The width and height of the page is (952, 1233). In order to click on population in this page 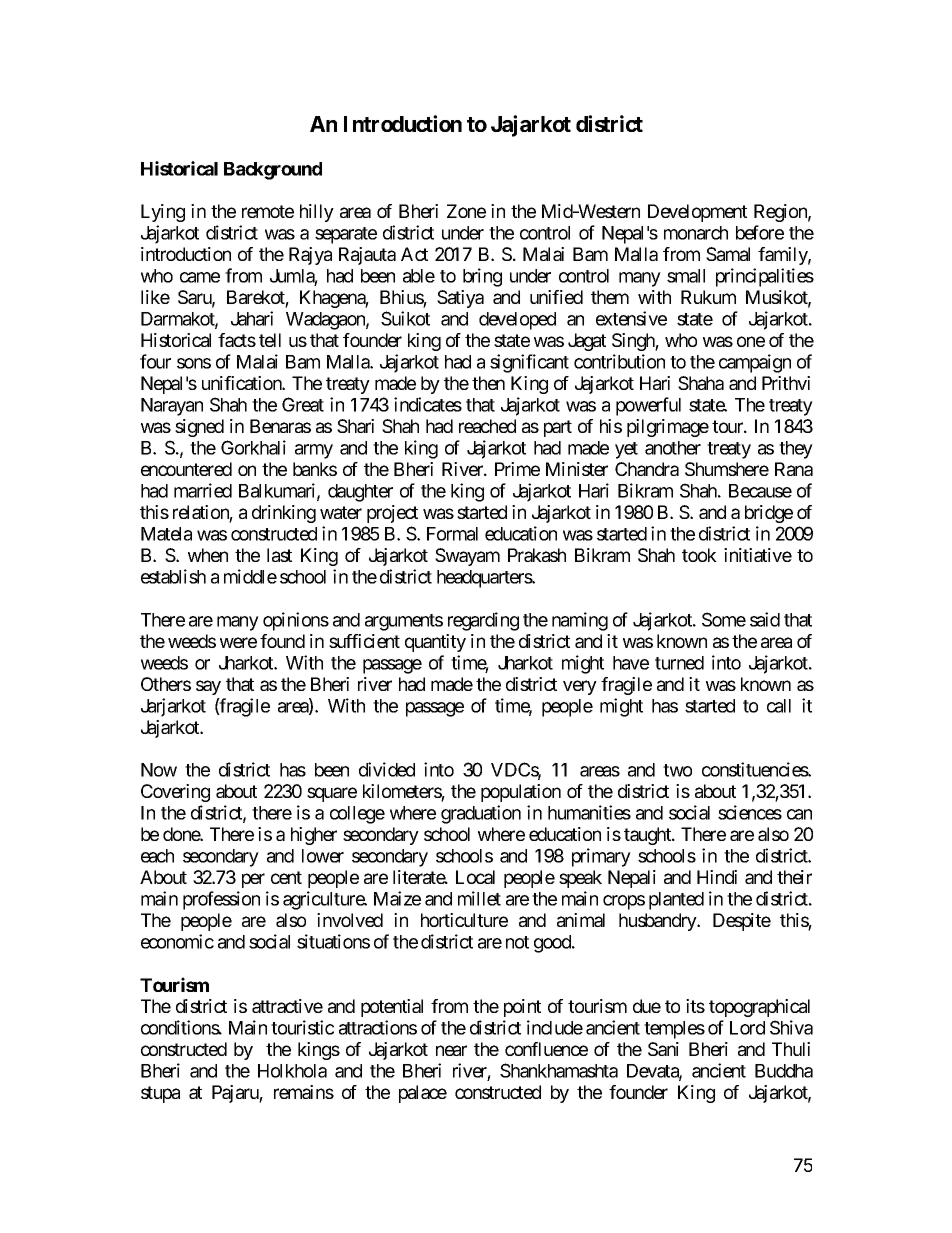, I will do `click(521, 793)`.
